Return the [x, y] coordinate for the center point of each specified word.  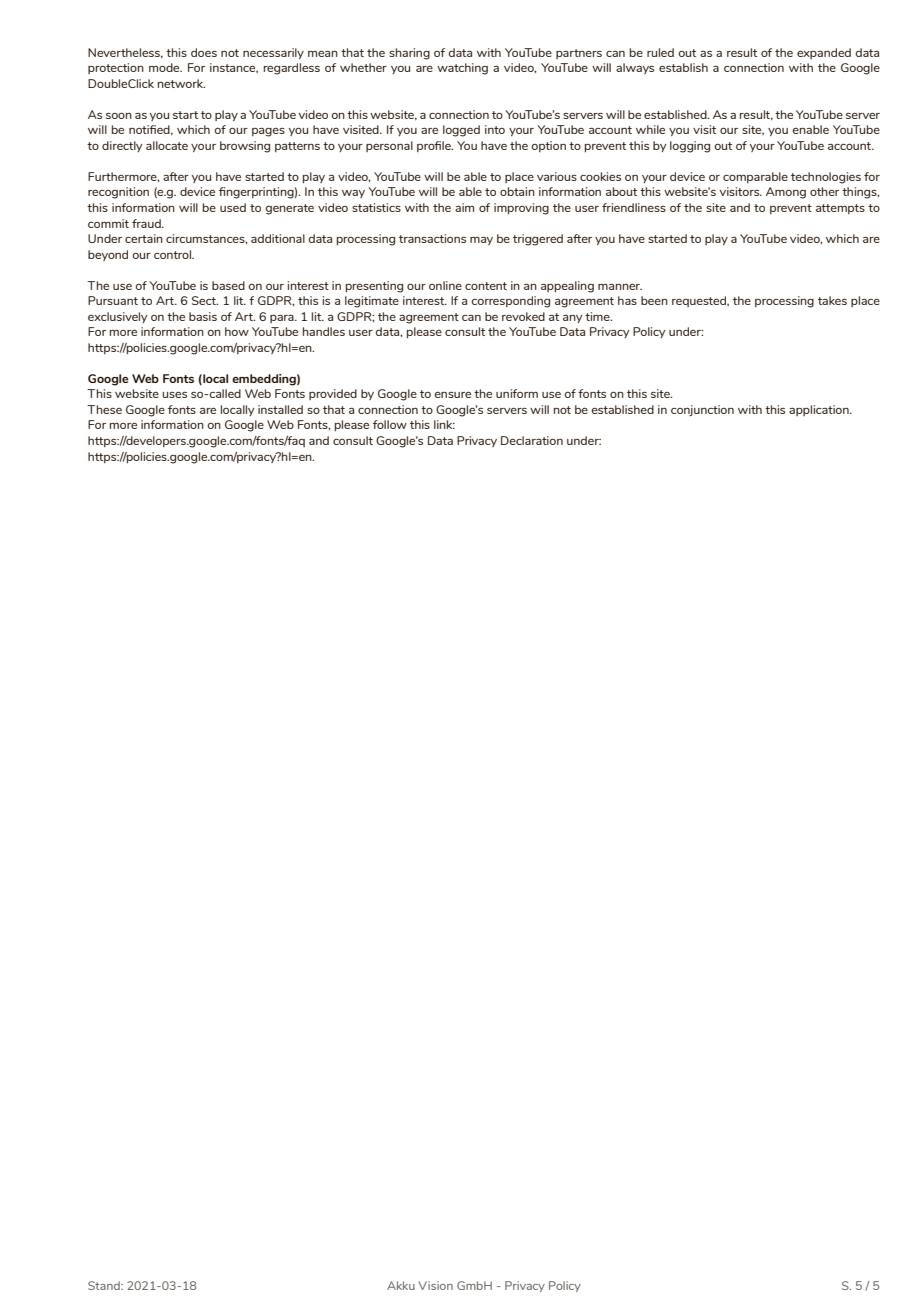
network [181, 83]
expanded [824, 53]
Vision [435, 1285]
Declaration [532, 440]
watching [462, 69]
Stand [105, 1285]
